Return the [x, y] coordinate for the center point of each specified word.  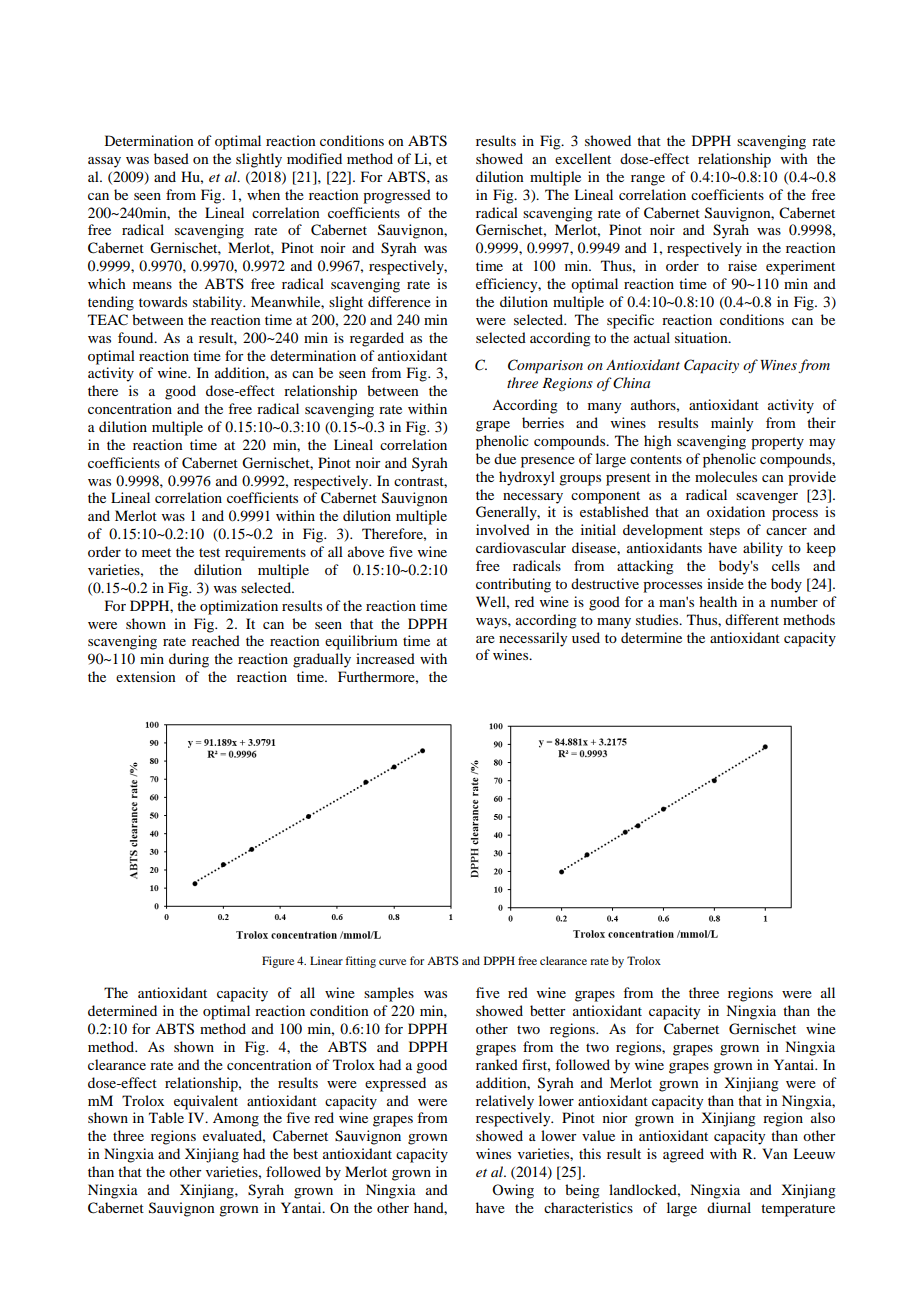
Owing [513, 1191]
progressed [397, 196]
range [648, 180]
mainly [732, 424]
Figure [278, 962]
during [189, 660]
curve [392, 962]
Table [166, 1117]
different [752, 619]
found [137, 337]
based [171, 158]
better [548, 1010]
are [485, 639]
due [505, 458]
